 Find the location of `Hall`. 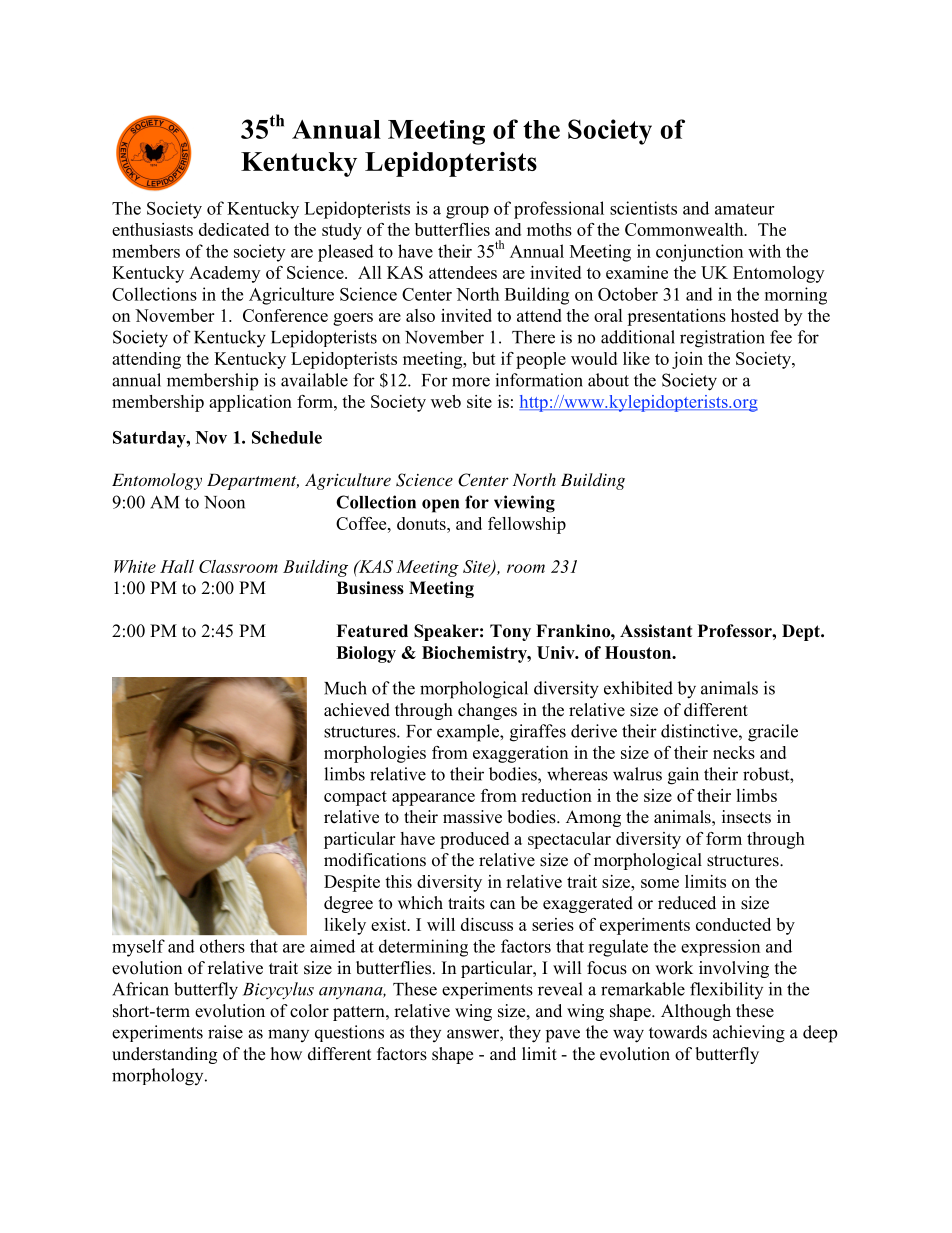

Hall is located at coordinates (177, 566).
